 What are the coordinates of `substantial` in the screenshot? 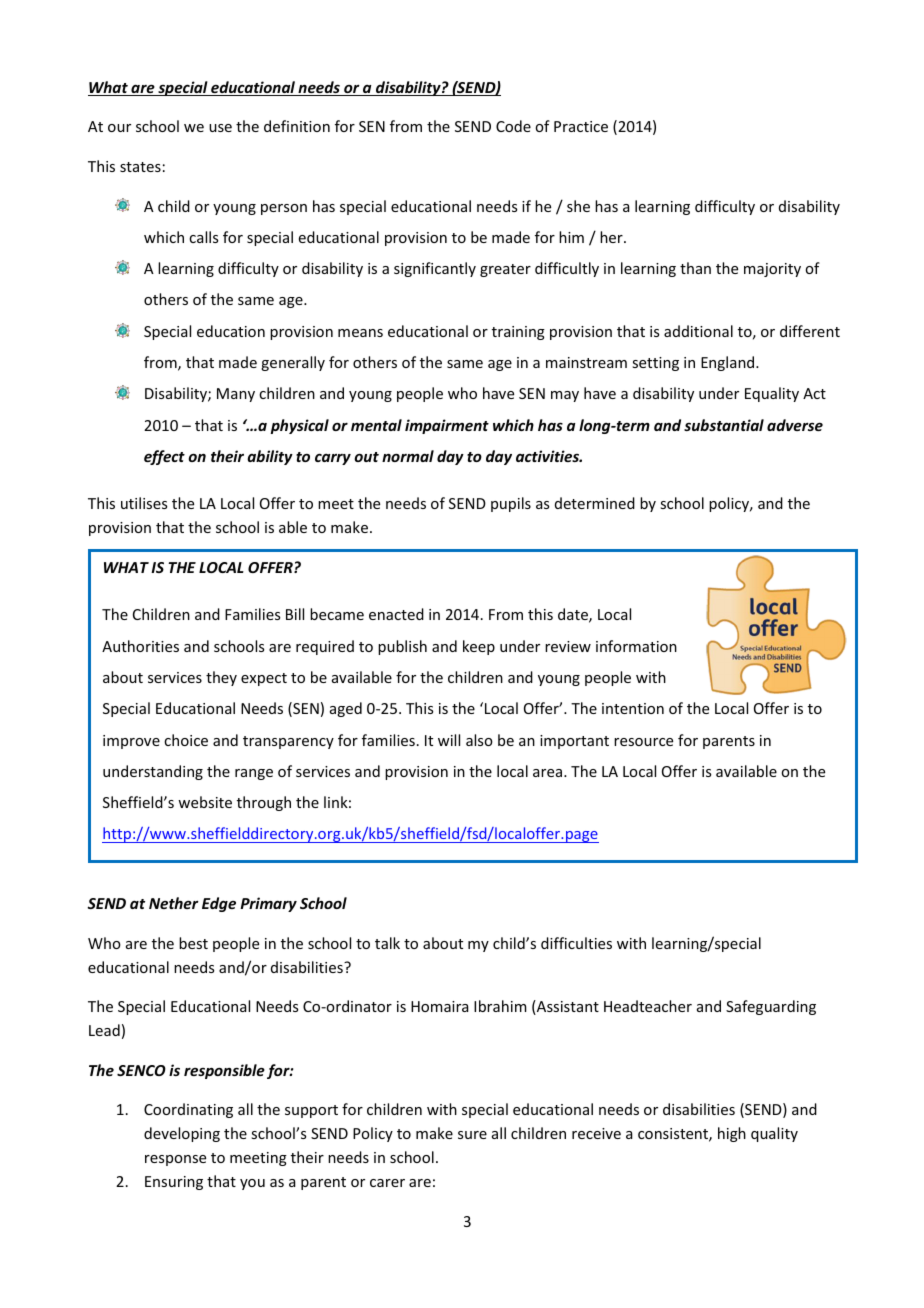 It's located at (724, 425).
